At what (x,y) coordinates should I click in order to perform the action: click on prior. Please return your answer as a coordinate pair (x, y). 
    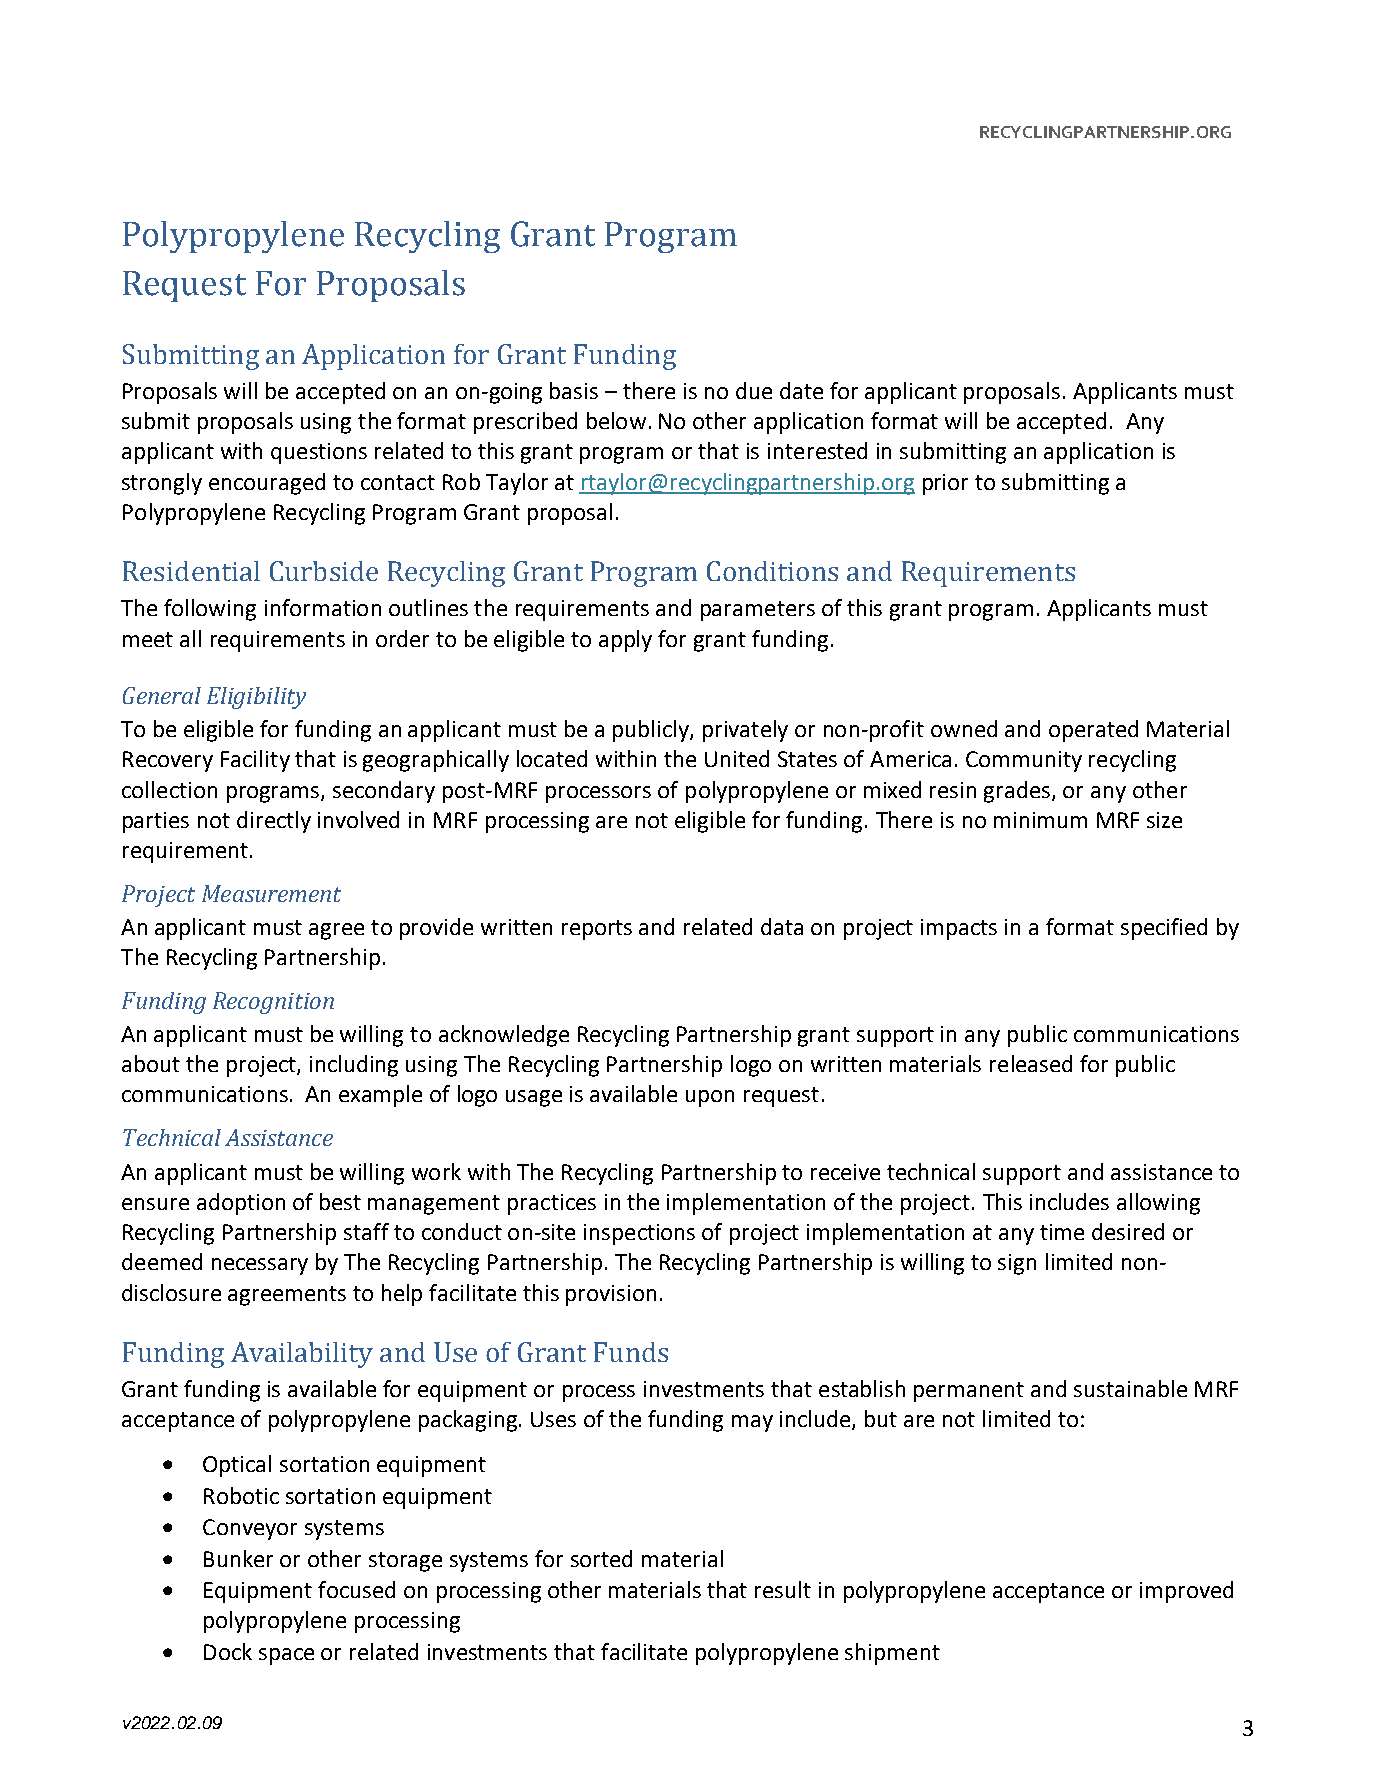
    Looking at the image, I should click on (945, 484).
